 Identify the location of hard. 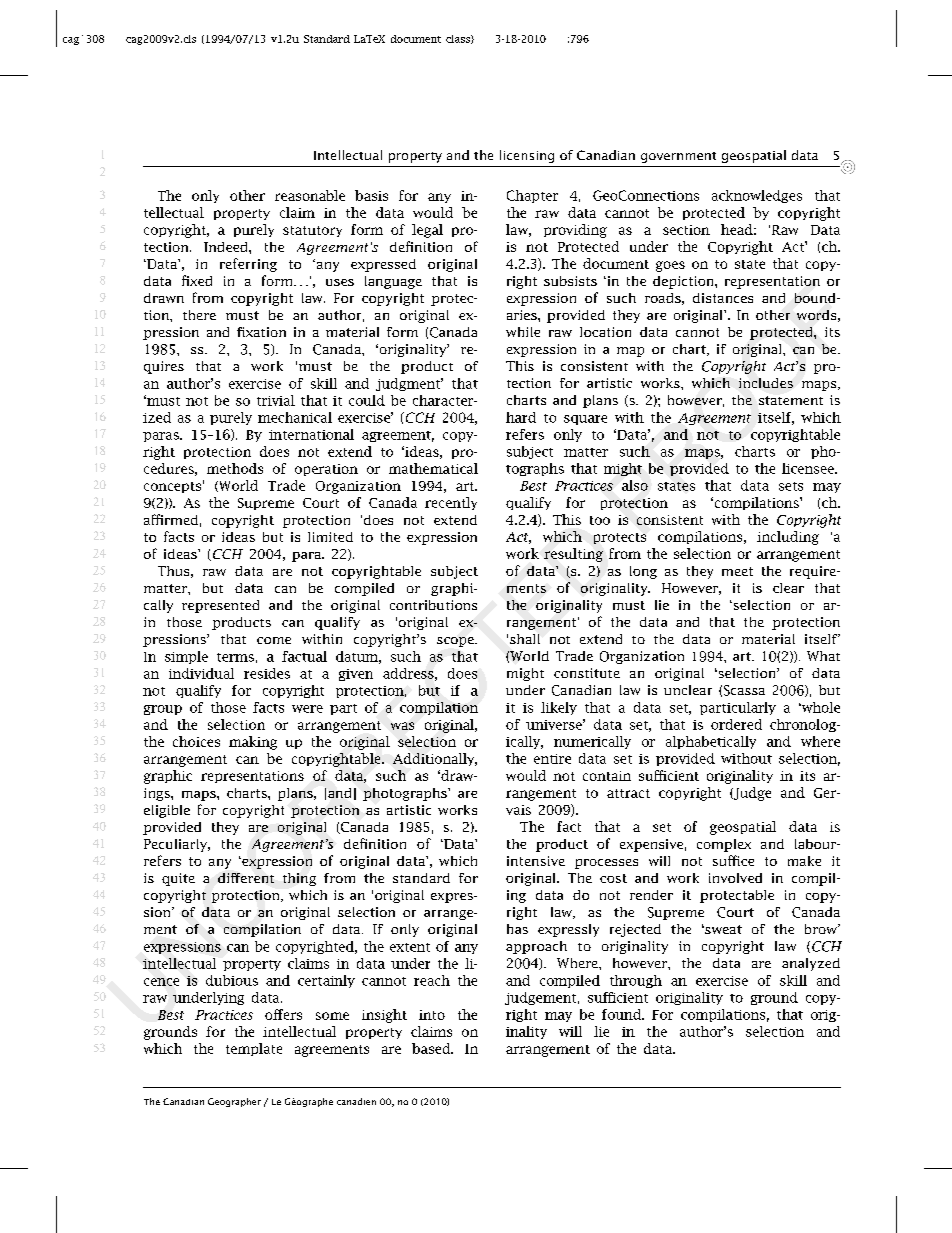
(521, 417).
